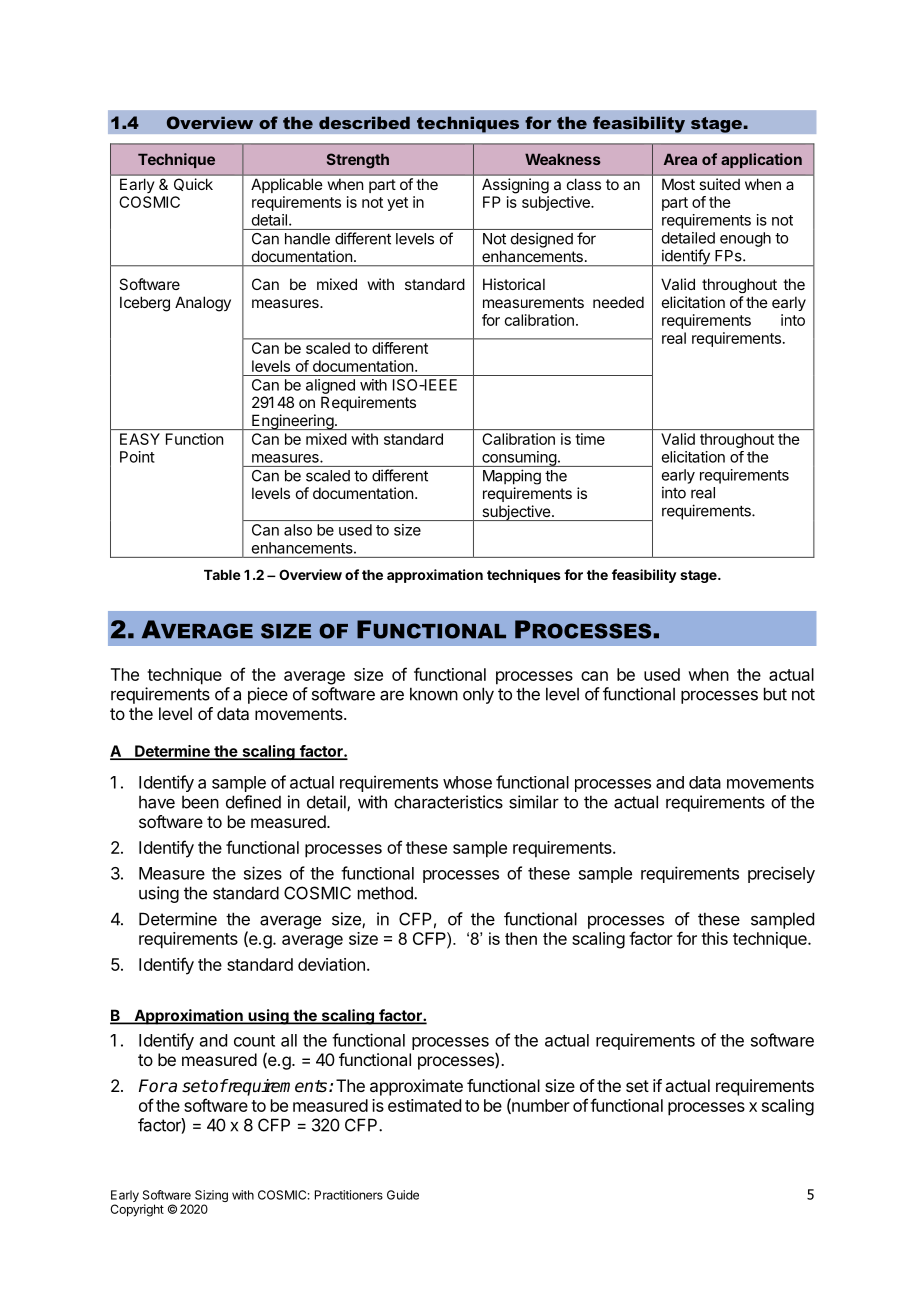  I want to click on this, so click(714, 938).
